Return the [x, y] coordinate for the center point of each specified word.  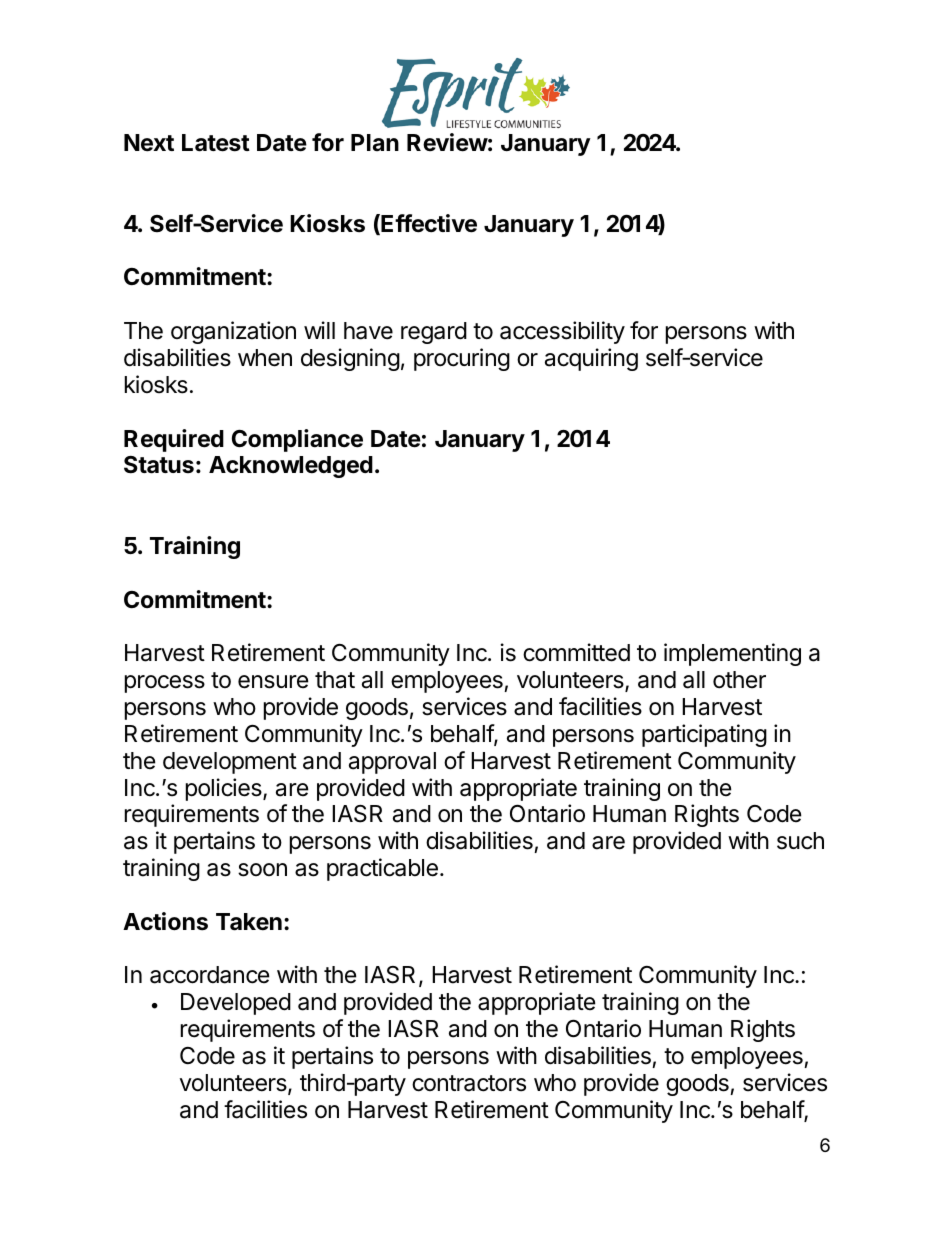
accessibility [562, 332]
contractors [469, 1083]
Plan [375, 143]
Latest [216, 143]
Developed [236, 1004]
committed [576, 652]
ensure [273, 682]
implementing [732, 654]
